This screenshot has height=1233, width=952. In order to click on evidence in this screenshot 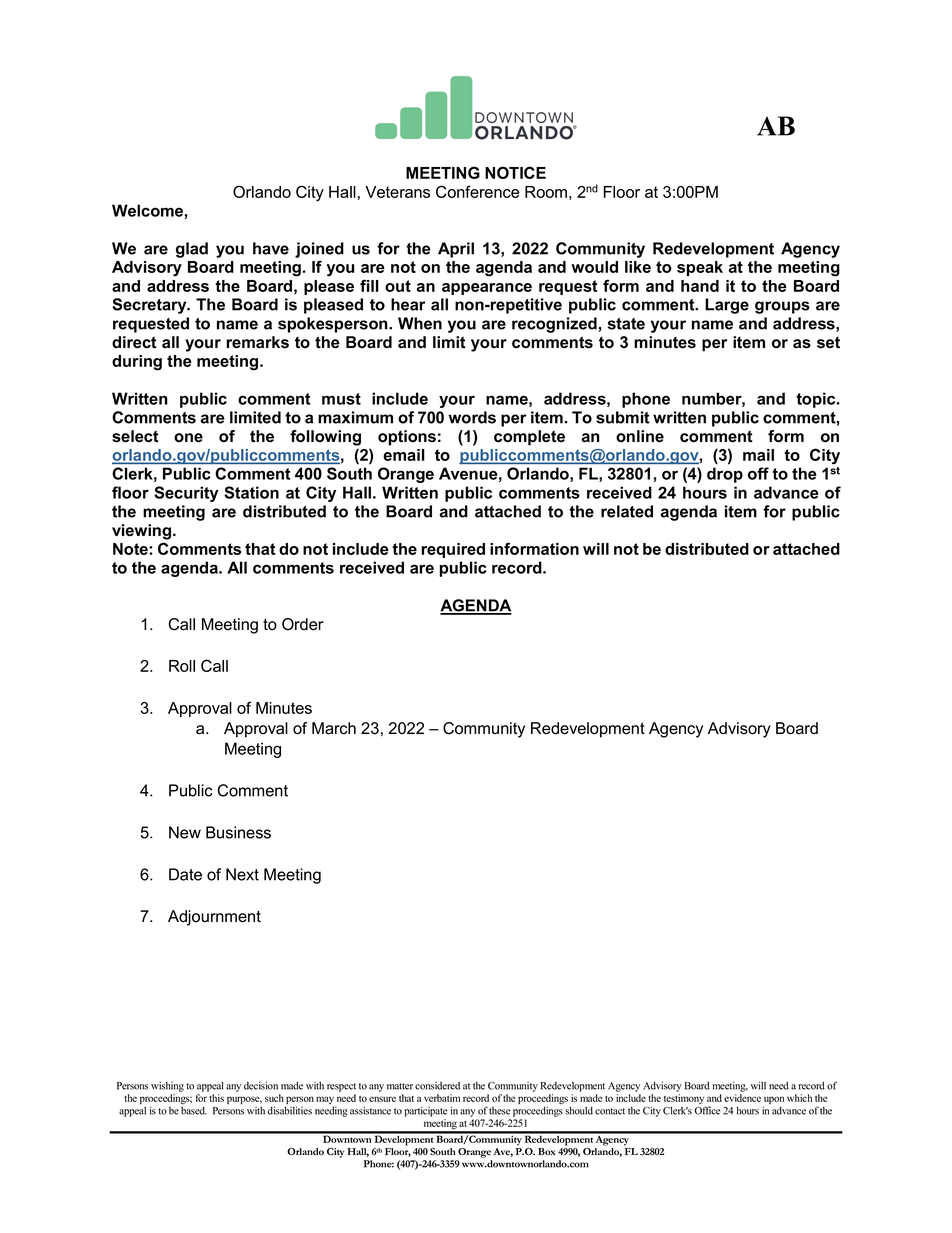, I will do `click(742, 1098)`.
